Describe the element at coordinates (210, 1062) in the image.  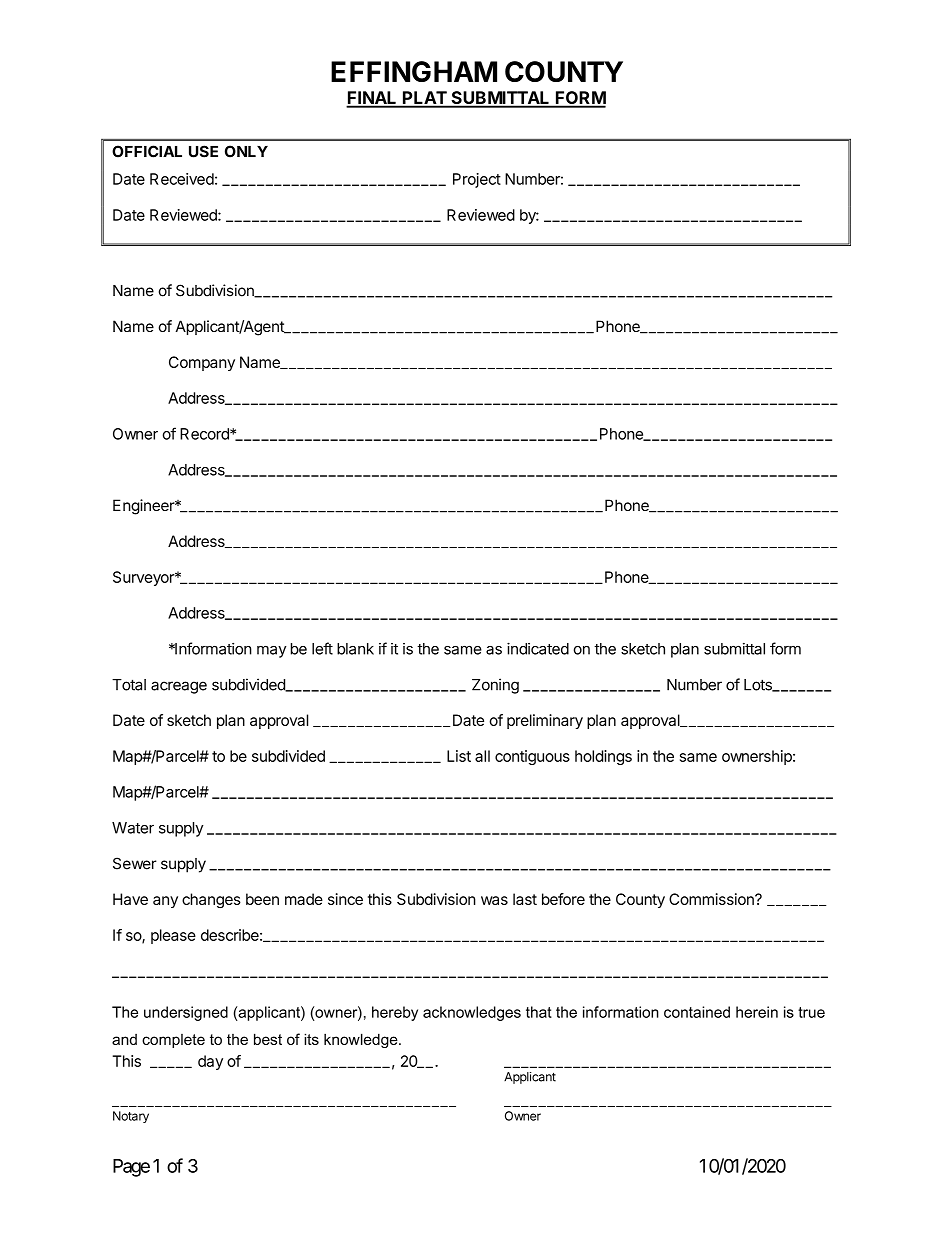
I see `day` at that location.
